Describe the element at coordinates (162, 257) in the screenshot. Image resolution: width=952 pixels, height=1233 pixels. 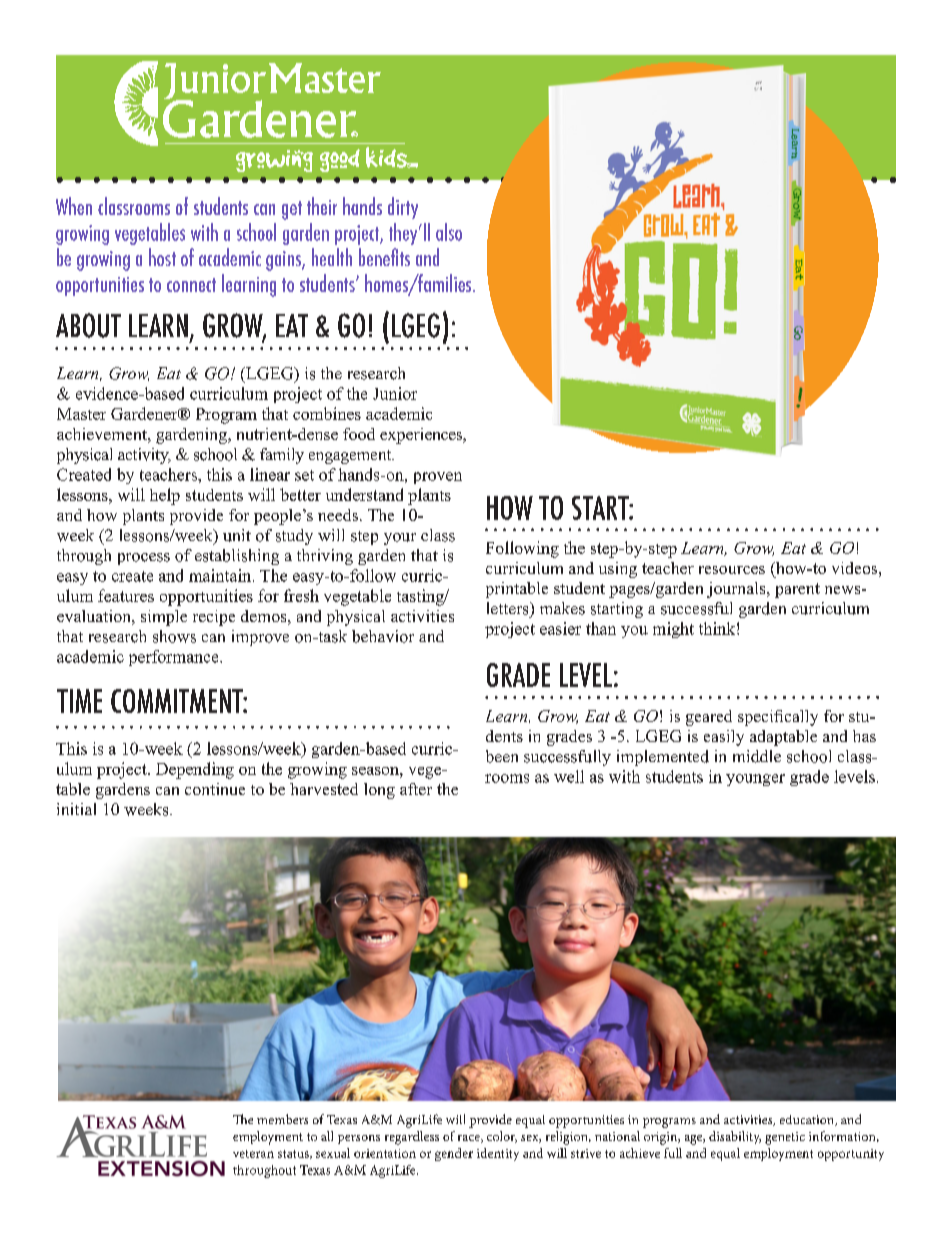
I see `host` at that location.
